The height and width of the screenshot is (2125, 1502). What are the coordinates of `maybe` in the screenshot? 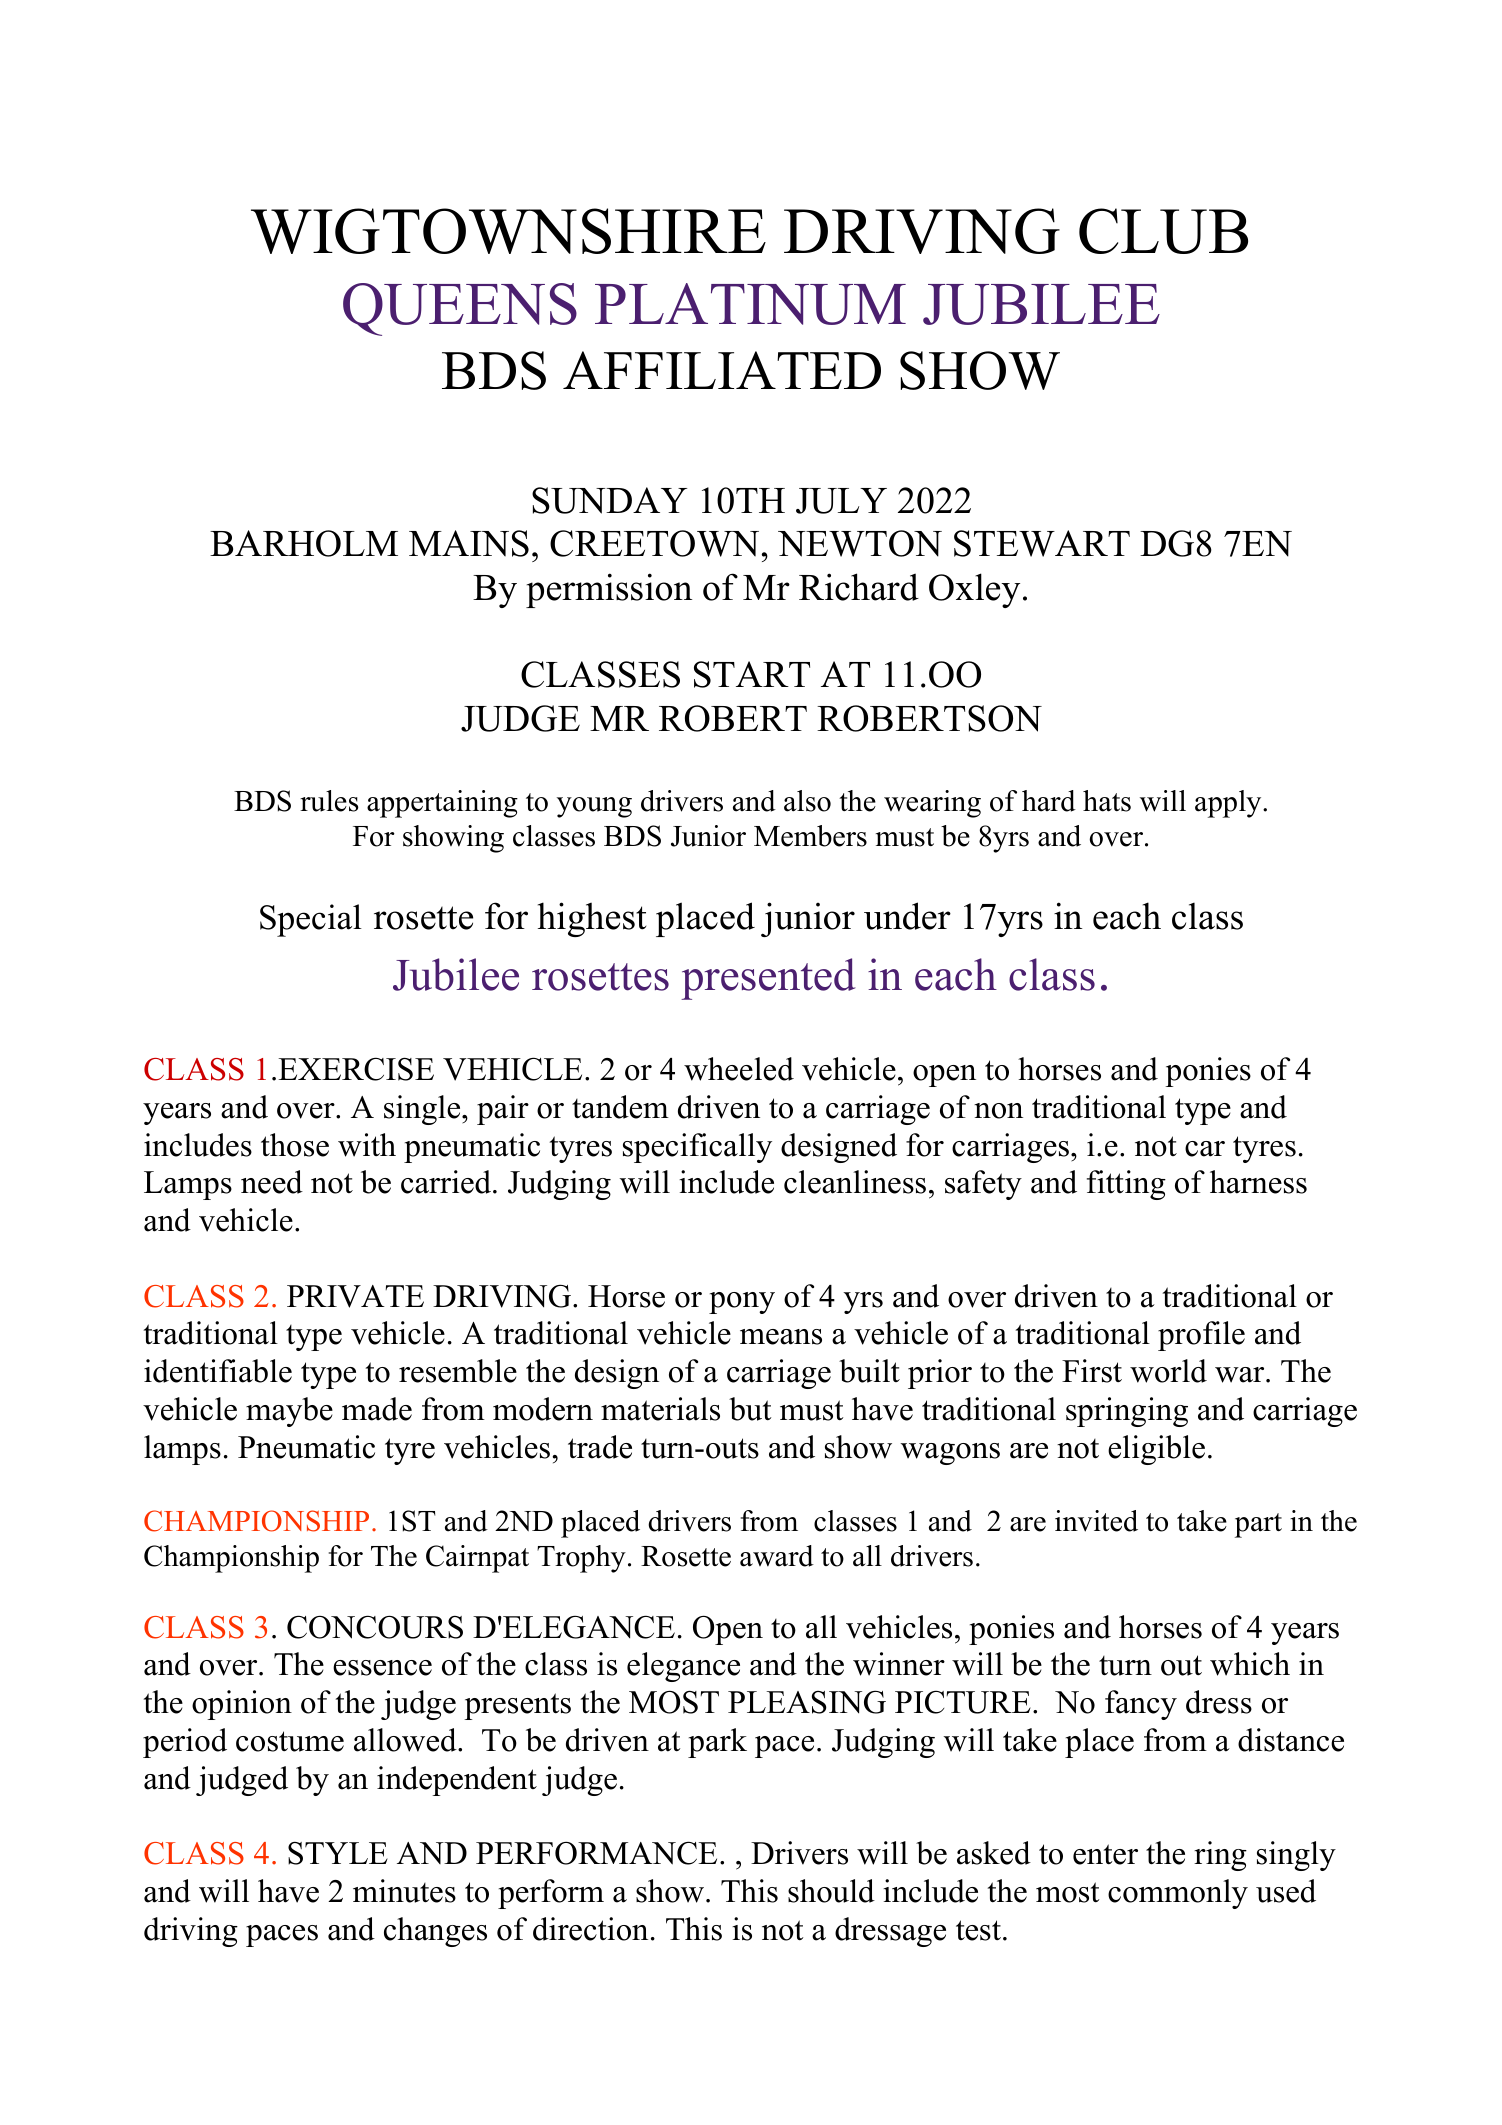 It's located at (289, 1412).
